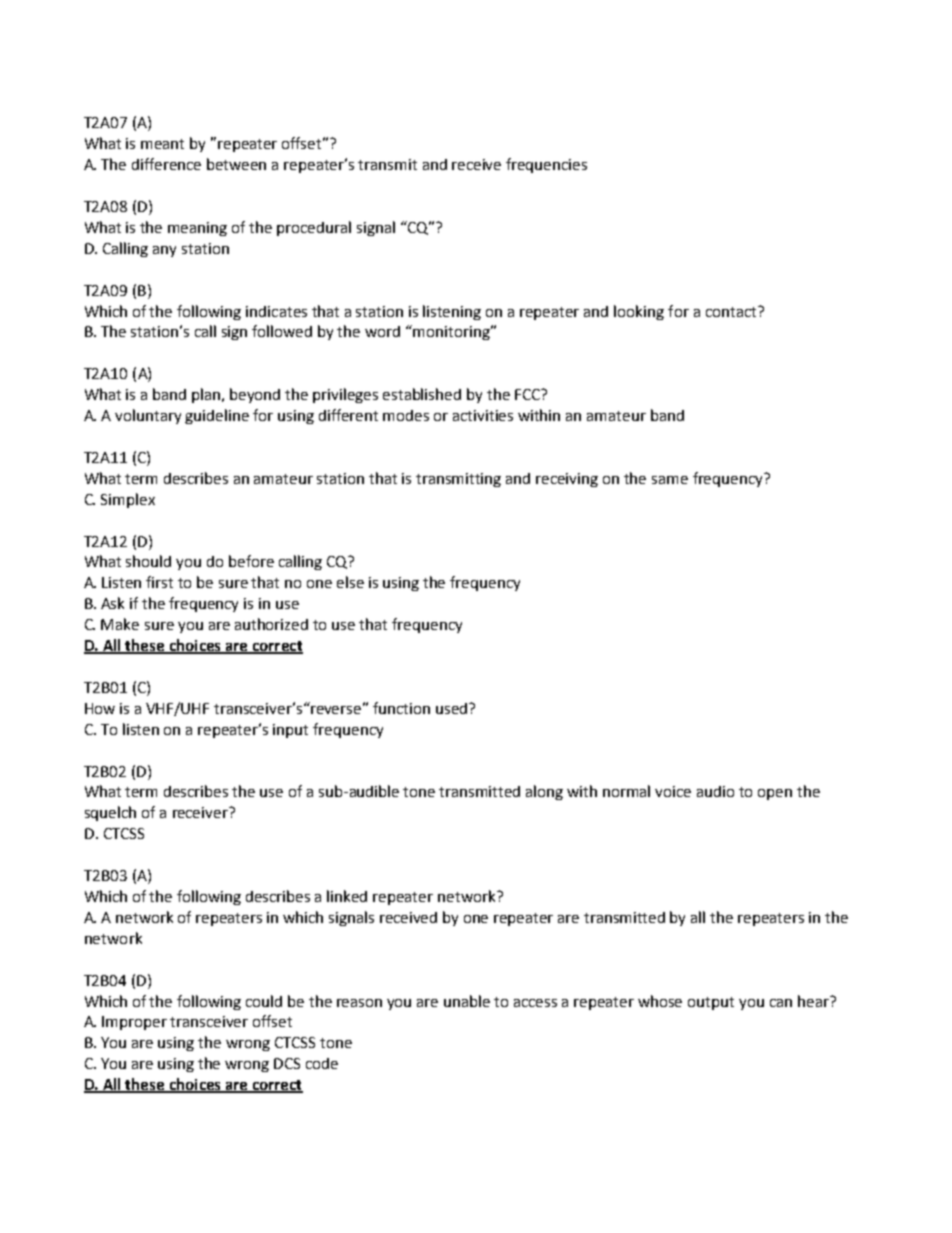 Image resolution: width=952 pixels, height=1233 pixels. What do you see at coordinates (159, 582) in the page?
I see `first` at bounding box center [159, 582].
